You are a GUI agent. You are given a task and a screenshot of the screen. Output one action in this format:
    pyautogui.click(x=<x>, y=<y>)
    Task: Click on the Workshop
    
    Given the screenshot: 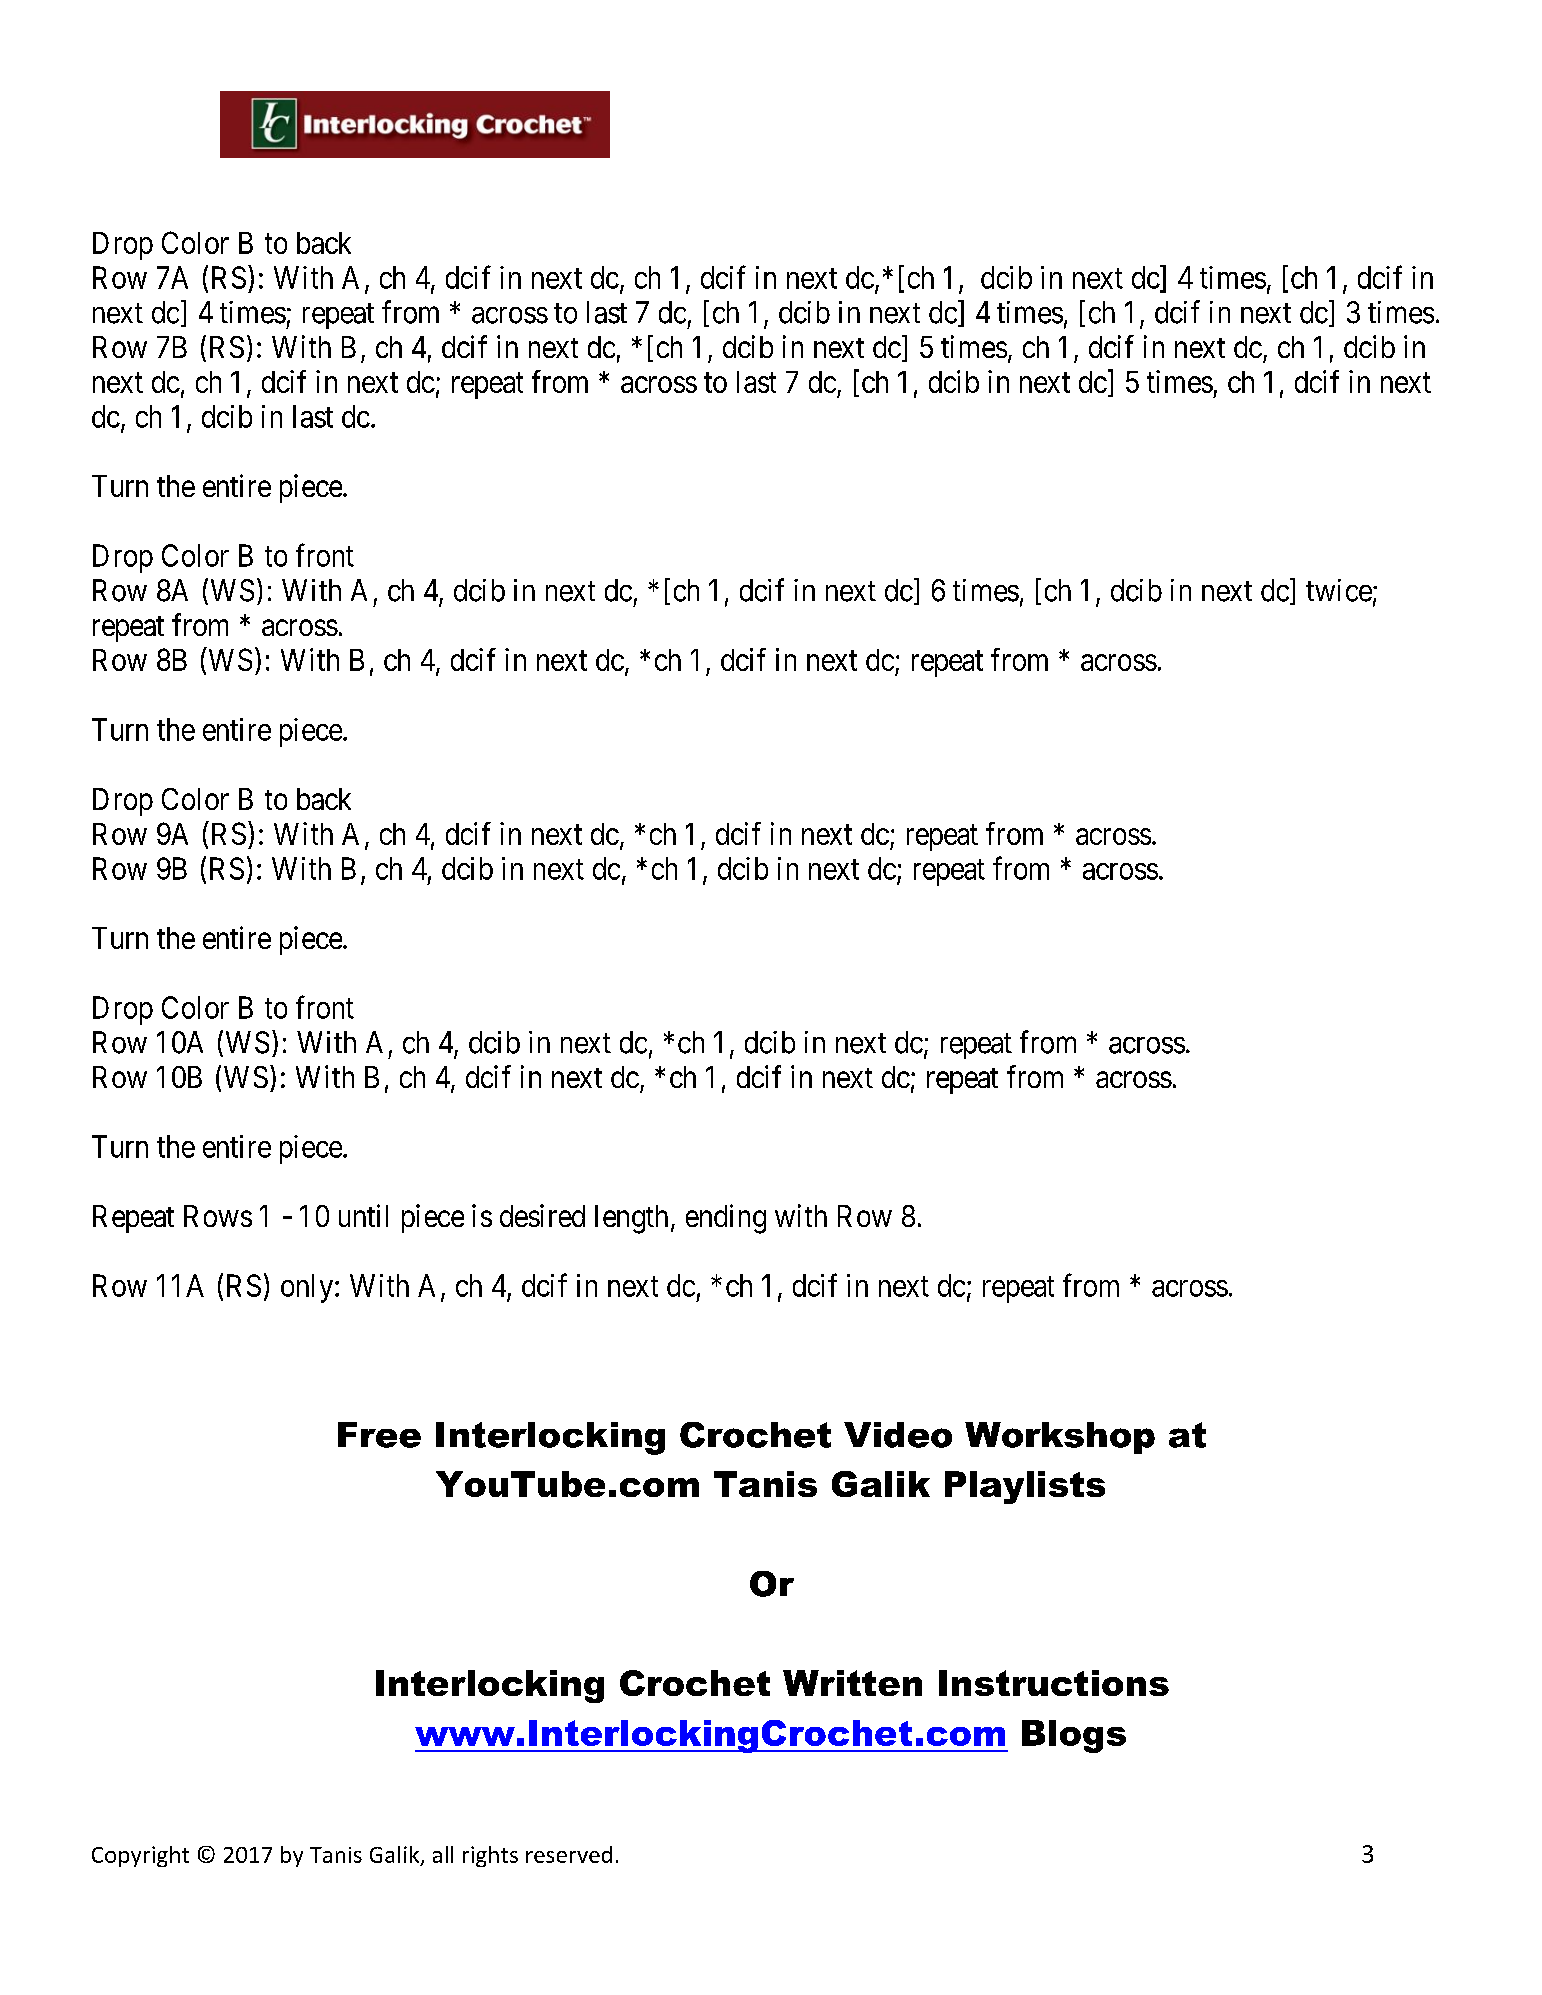 What is the action you would take?
    pyautogui.click(x=1060, y=1438)
